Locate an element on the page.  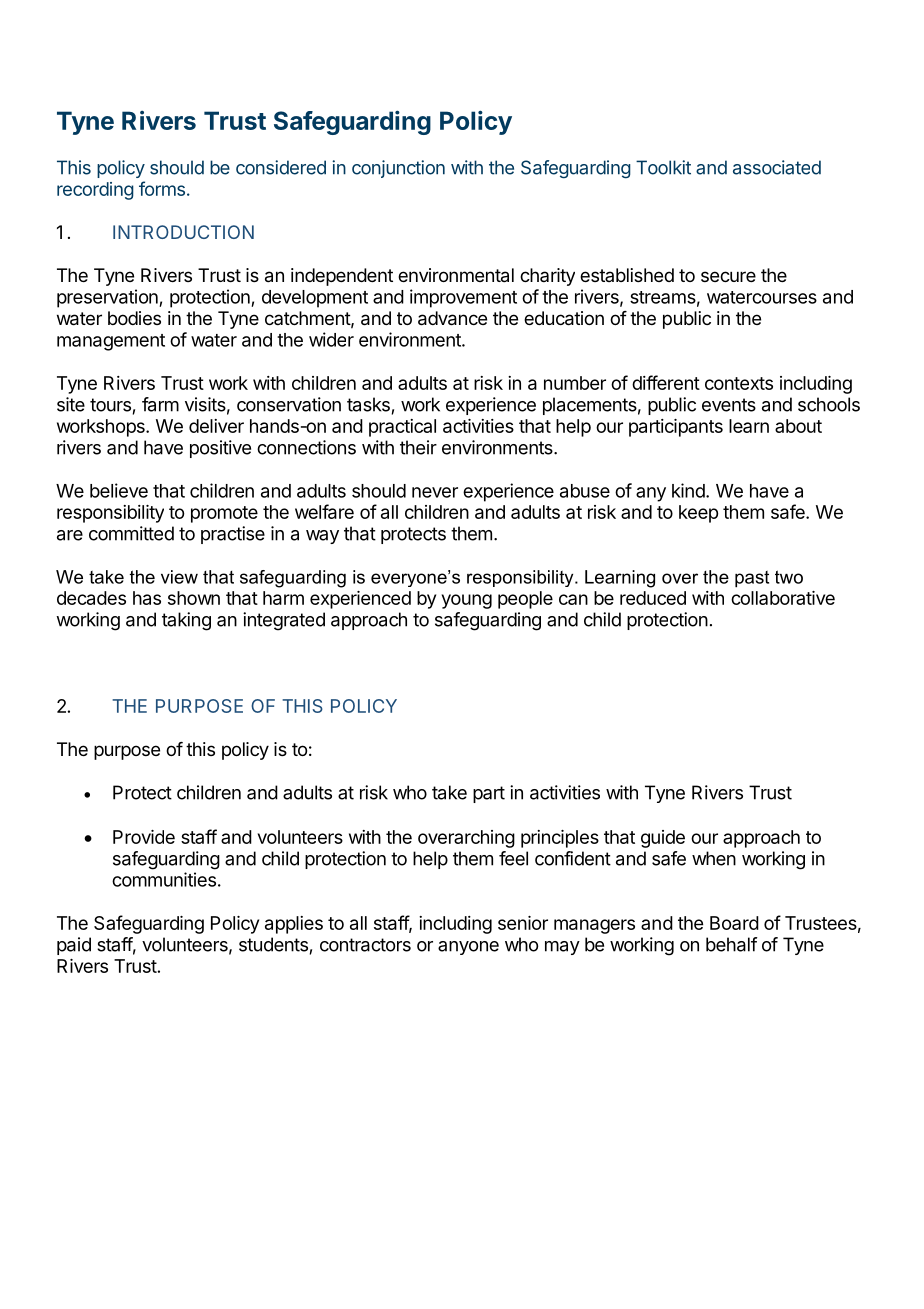
never is located at coordinates (435, 492).
